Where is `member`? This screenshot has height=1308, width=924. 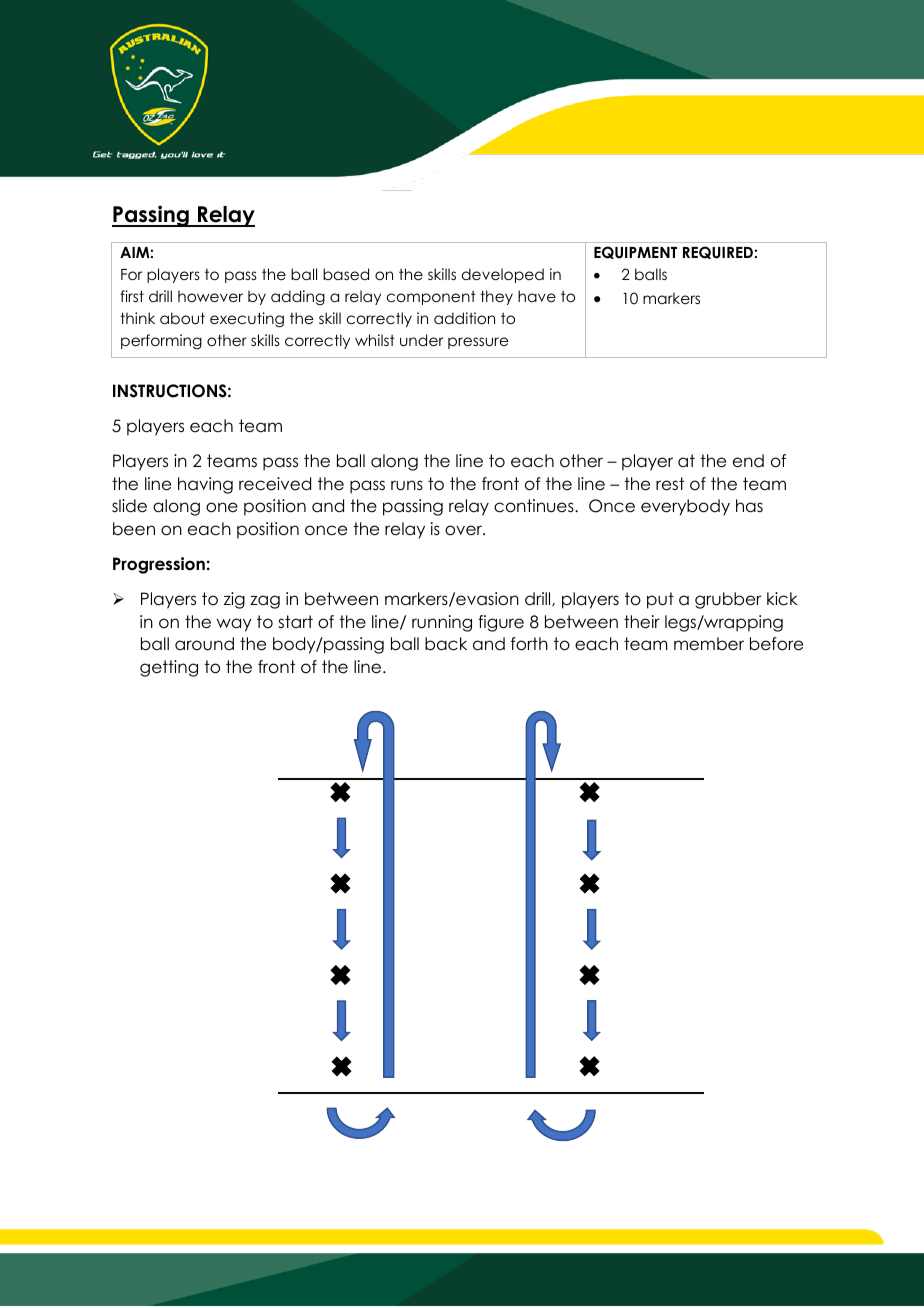
member is located at coordinates (709, 644).
